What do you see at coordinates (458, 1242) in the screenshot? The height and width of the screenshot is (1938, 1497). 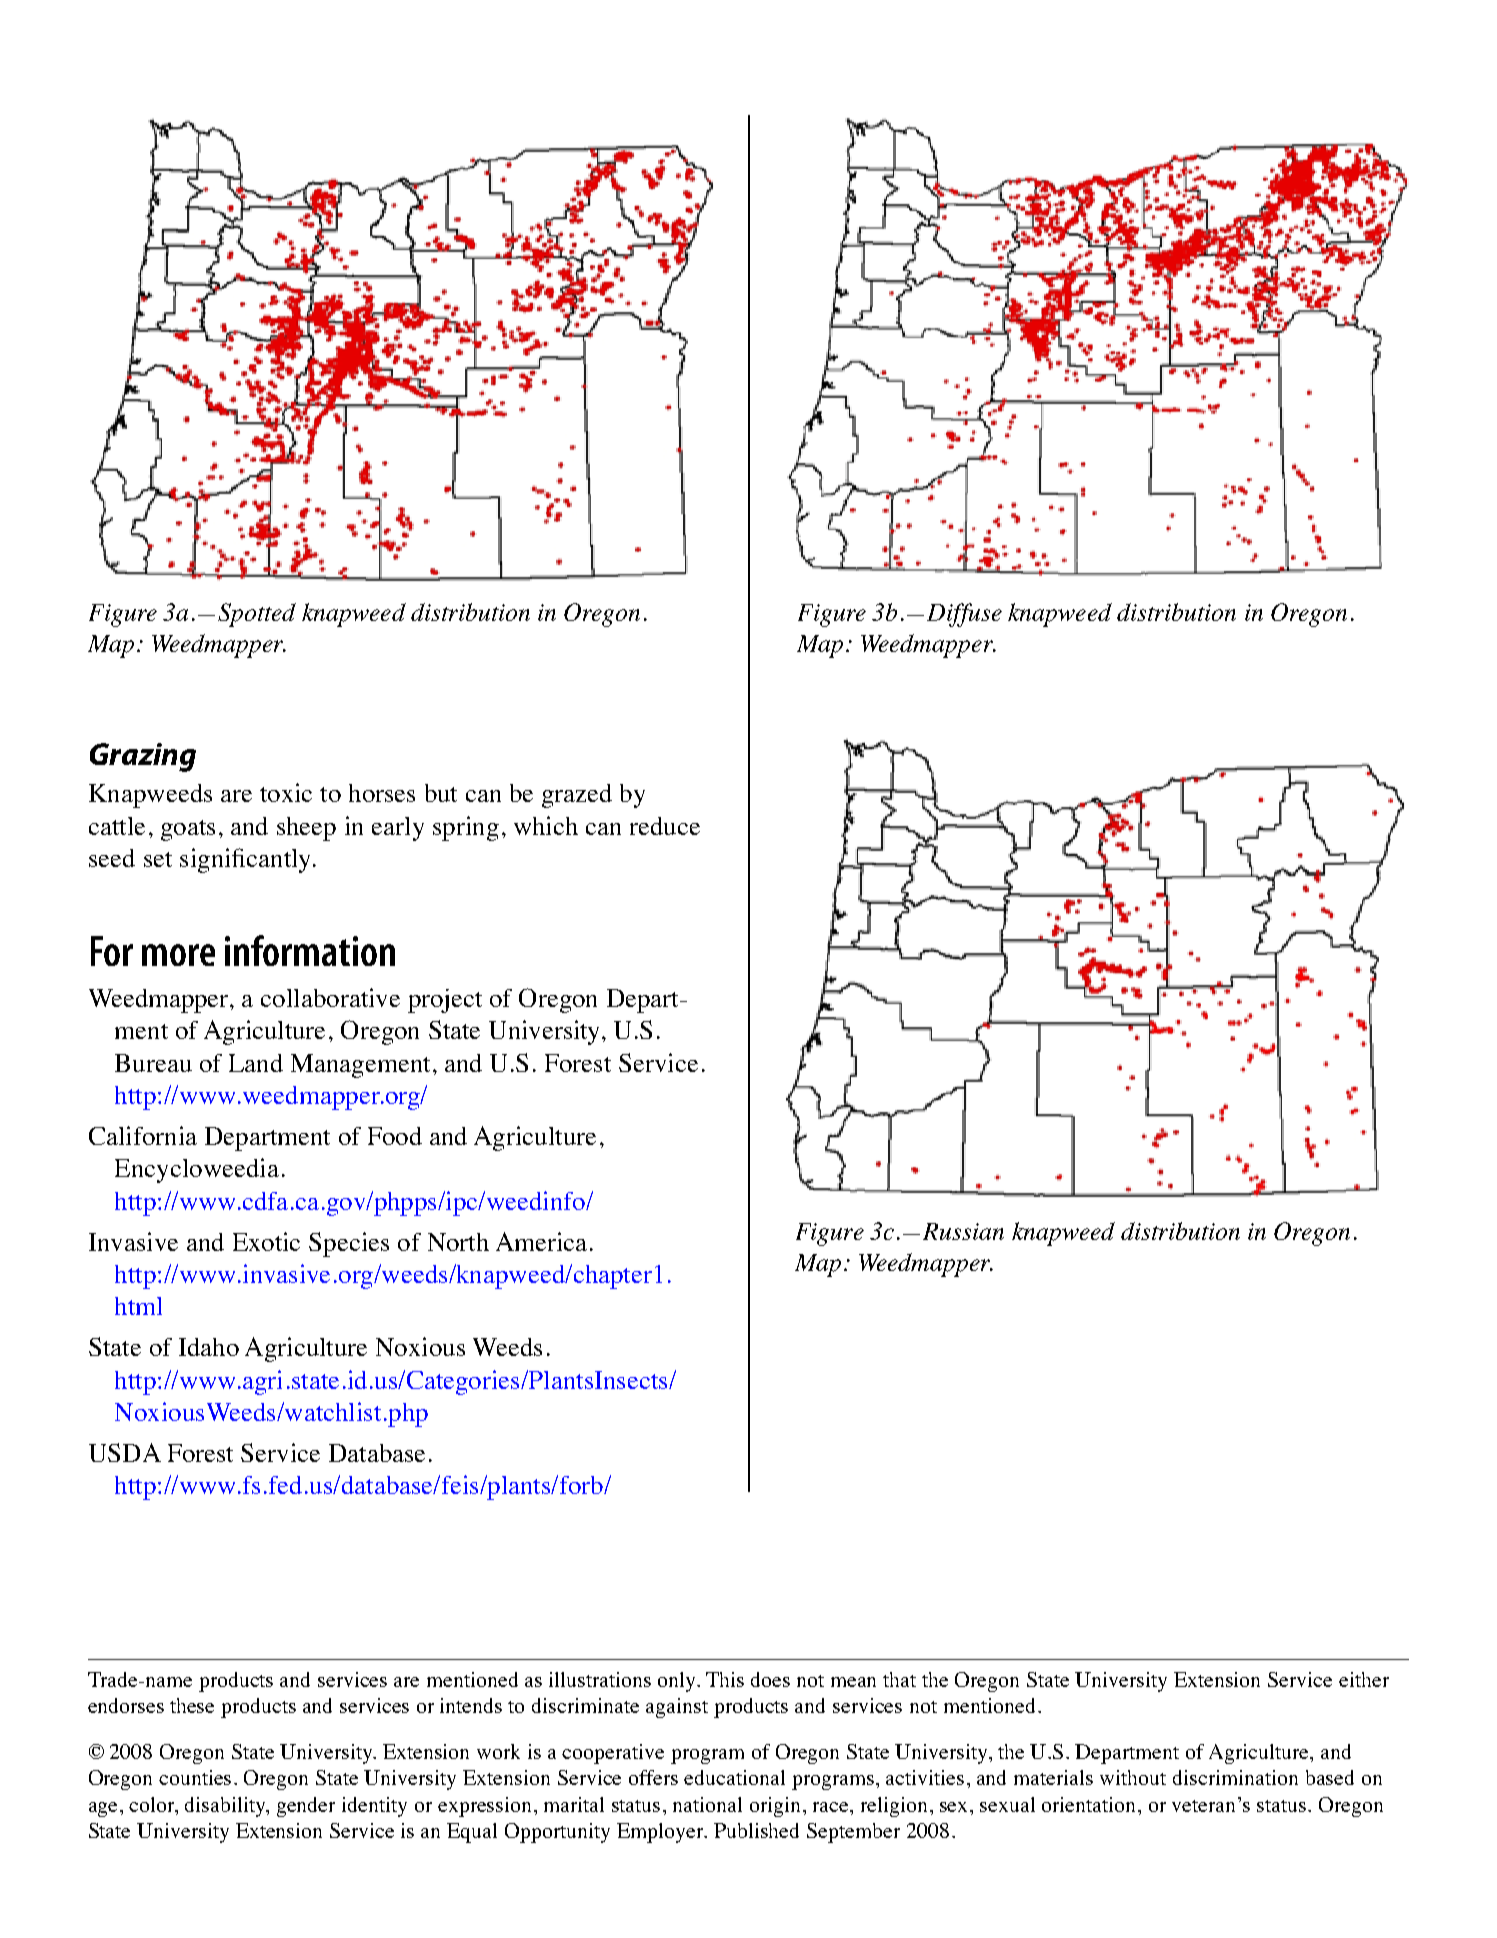 I see `North` at bounding box center [458, 1242].
